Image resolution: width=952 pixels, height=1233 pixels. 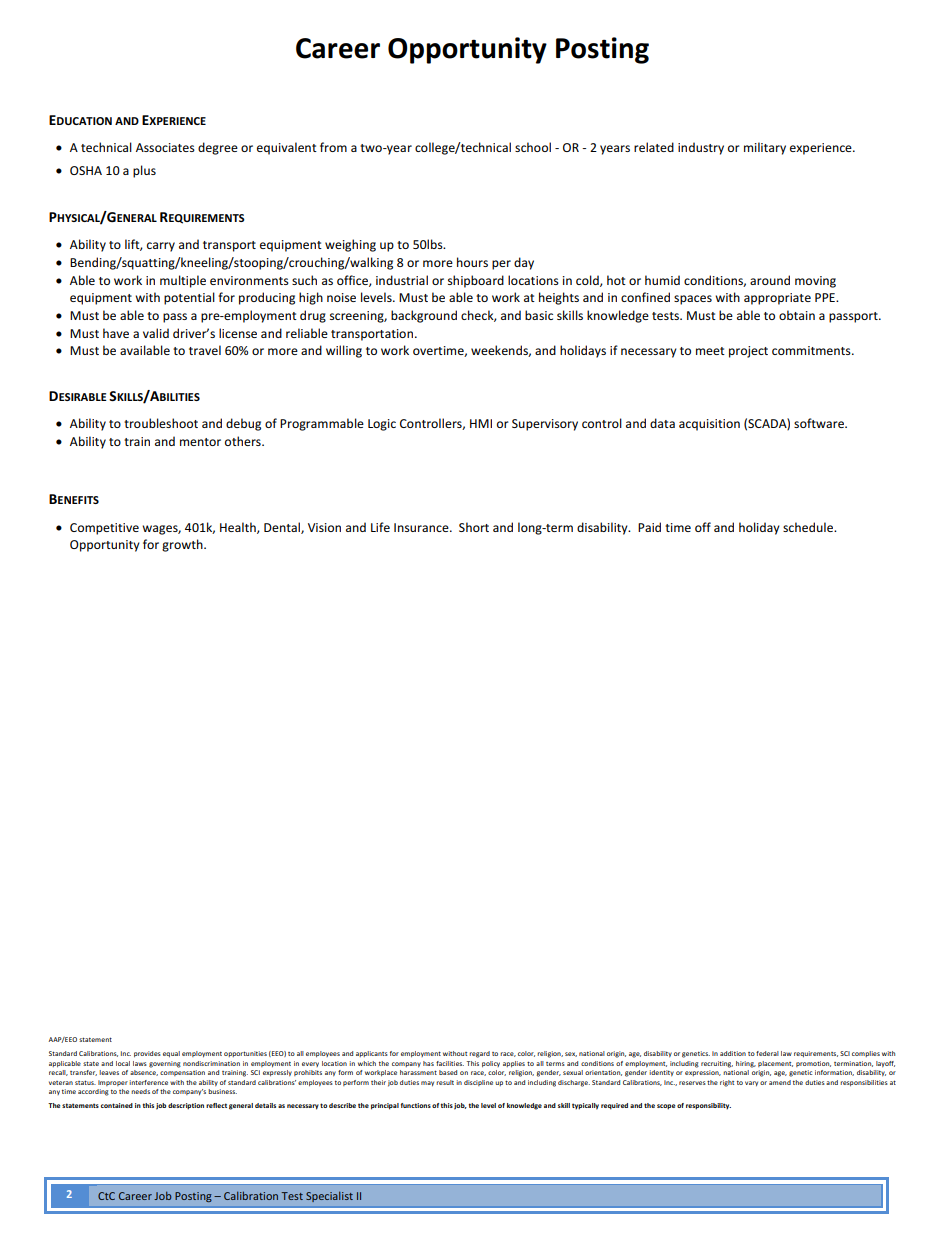 What do you see at coordinates (416, 1105) in the page?
I see `functions` at bounding box center [416, 1105].
